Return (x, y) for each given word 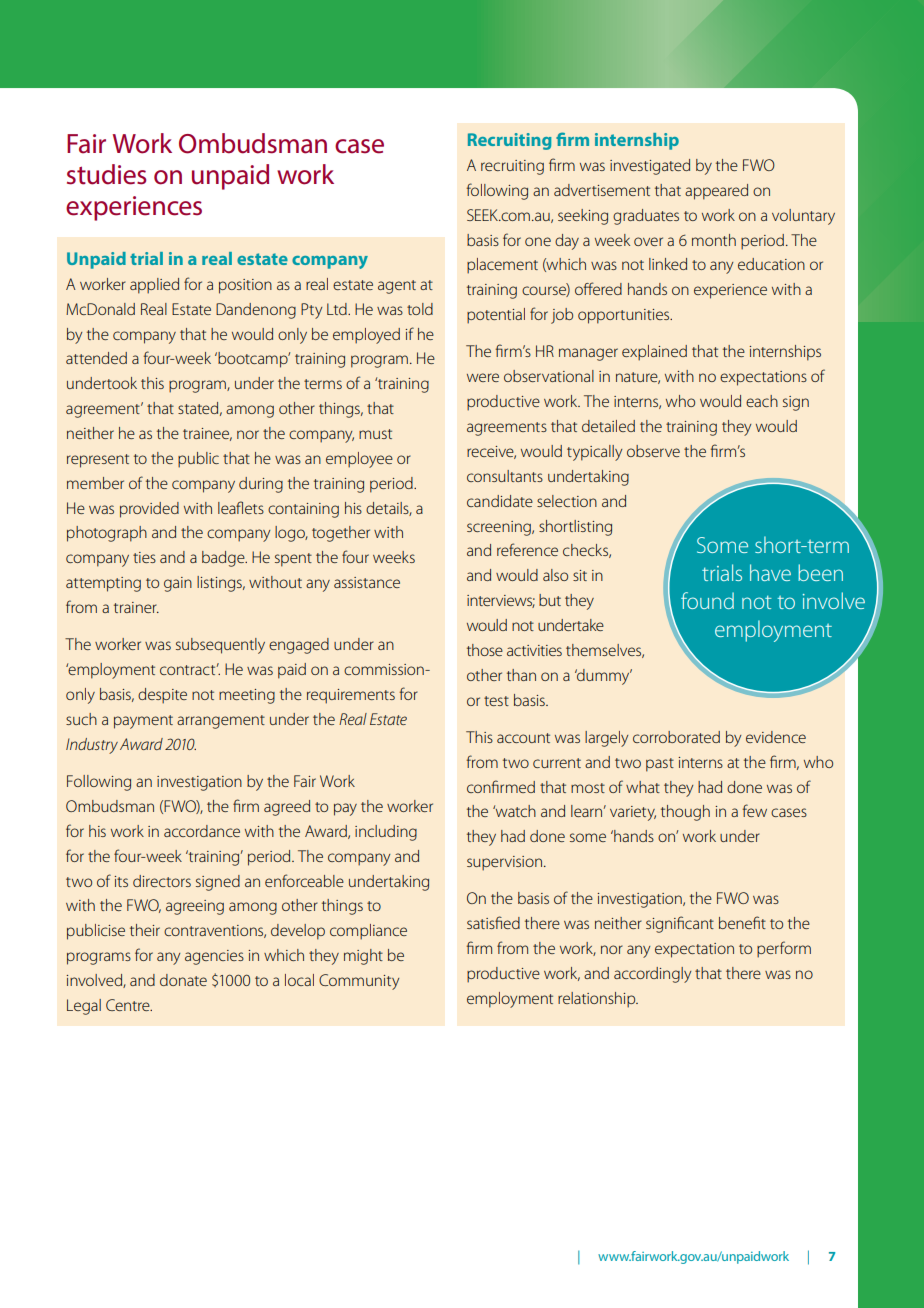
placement (502, 266)
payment (143, 722)
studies (106, 174)
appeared (716, 192)
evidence (776, 737)
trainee (207, 434)
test (496, 701)
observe (653, 451)
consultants (505, 476)
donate (183, 980)
